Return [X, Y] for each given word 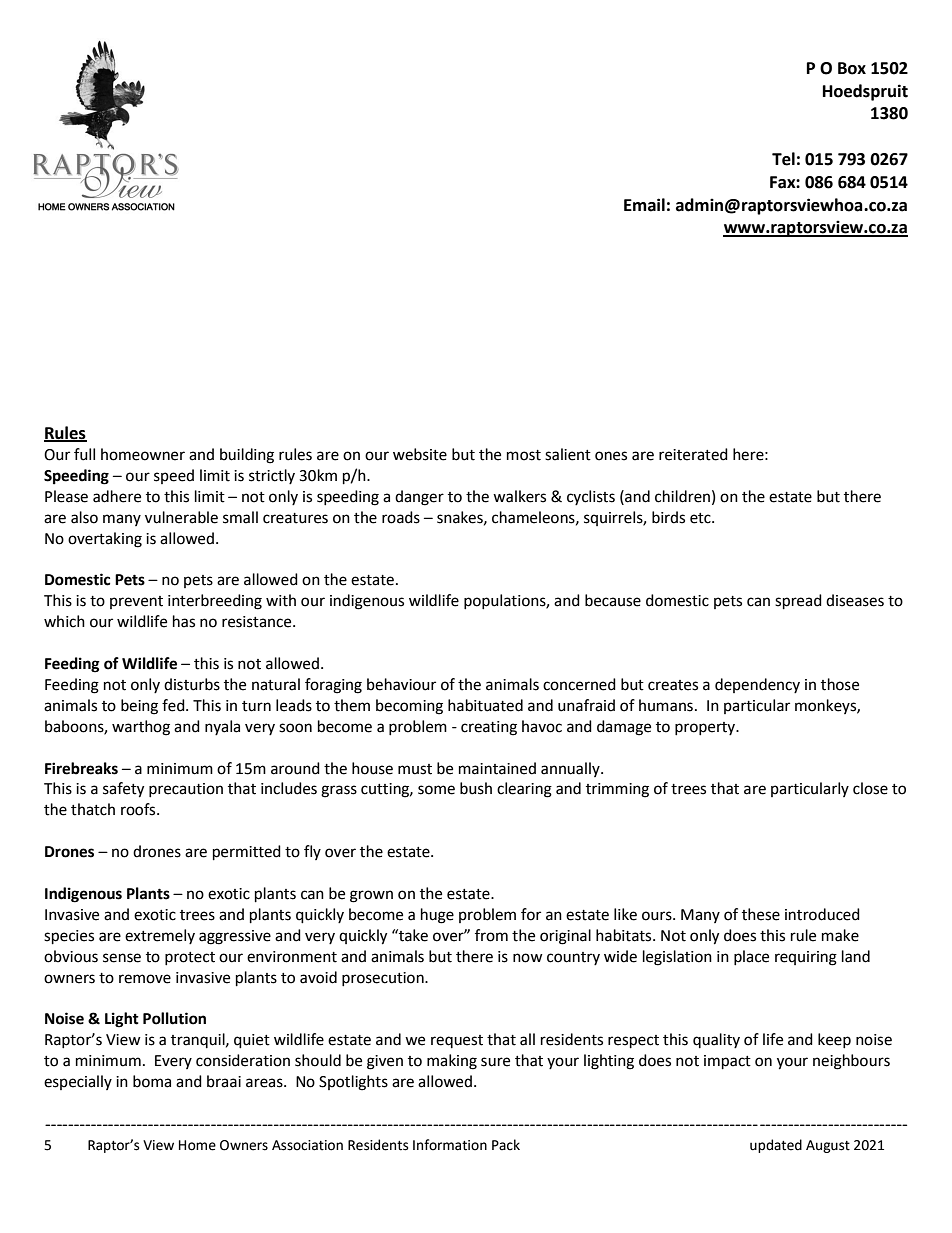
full [84, 454]
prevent [136, 602]
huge [437, 916]
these [761, 914]
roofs [139, 809]
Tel [783, 159]
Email [644, 205]
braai [224, 1081]
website [420, 454]
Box [852, 68]
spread [798, 602]
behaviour [401, 684]
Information [450, 1145]
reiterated [693, 454]
